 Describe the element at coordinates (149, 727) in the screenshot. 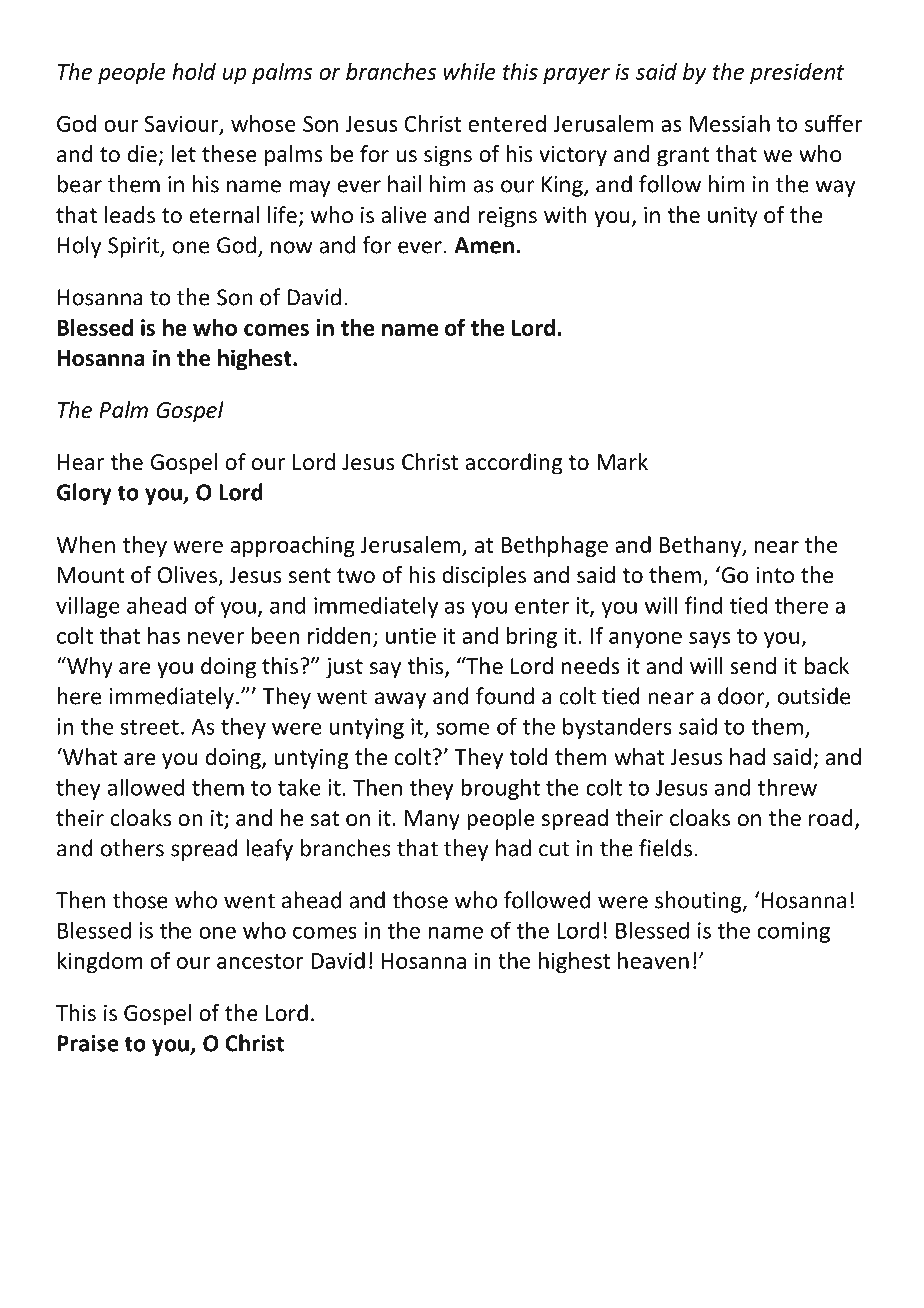

I see `street` at that location.
